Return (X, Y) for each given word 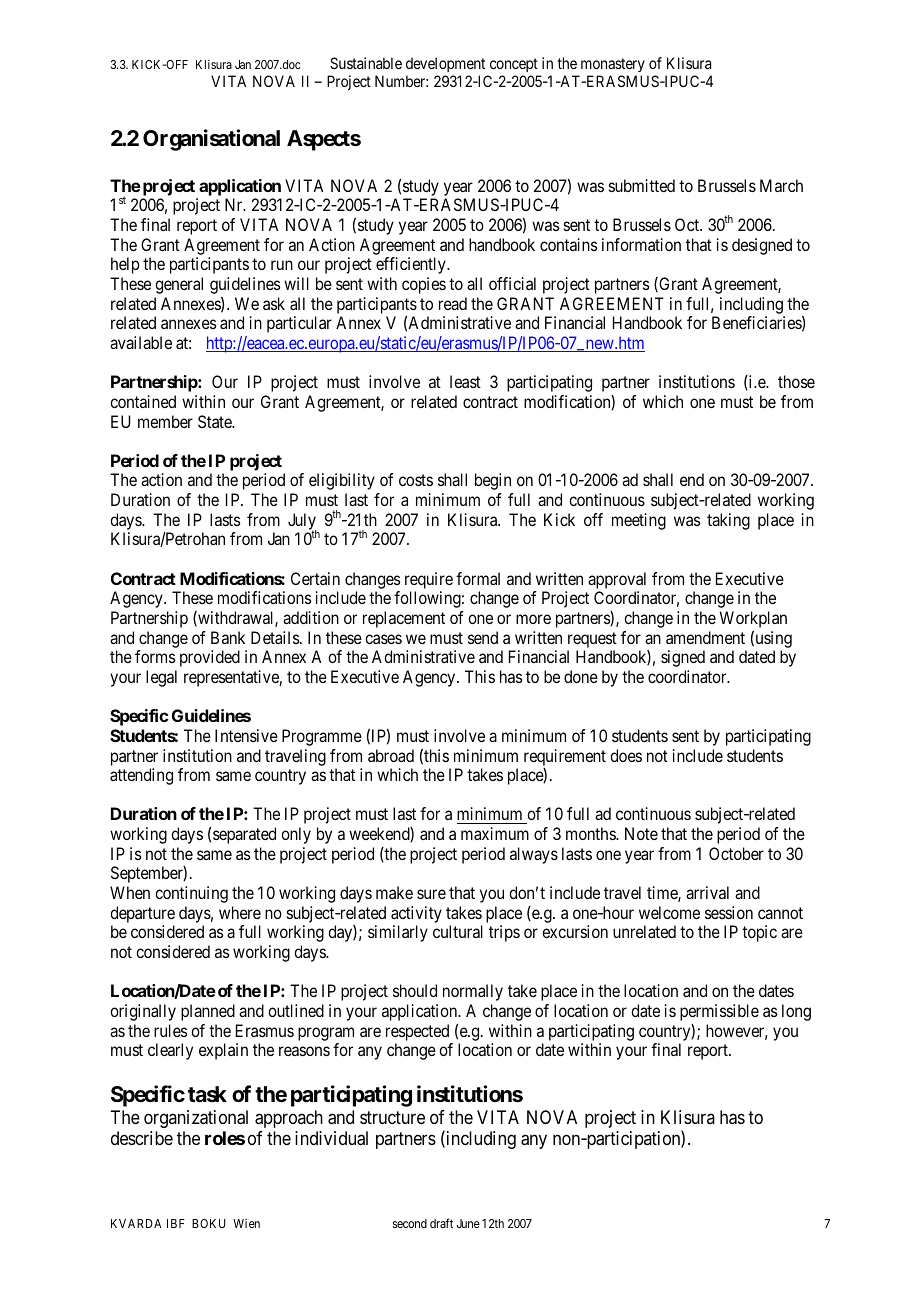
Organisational (211, 140)
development (445, 64)
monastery (613, 65)
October (736, 853)
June (468, 1223)
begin (493, 481)
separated (244, 835)
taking (728, 521)
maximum (495, 833)
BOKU (209, 1223)
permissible (719, 1012)
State (216, 421)
